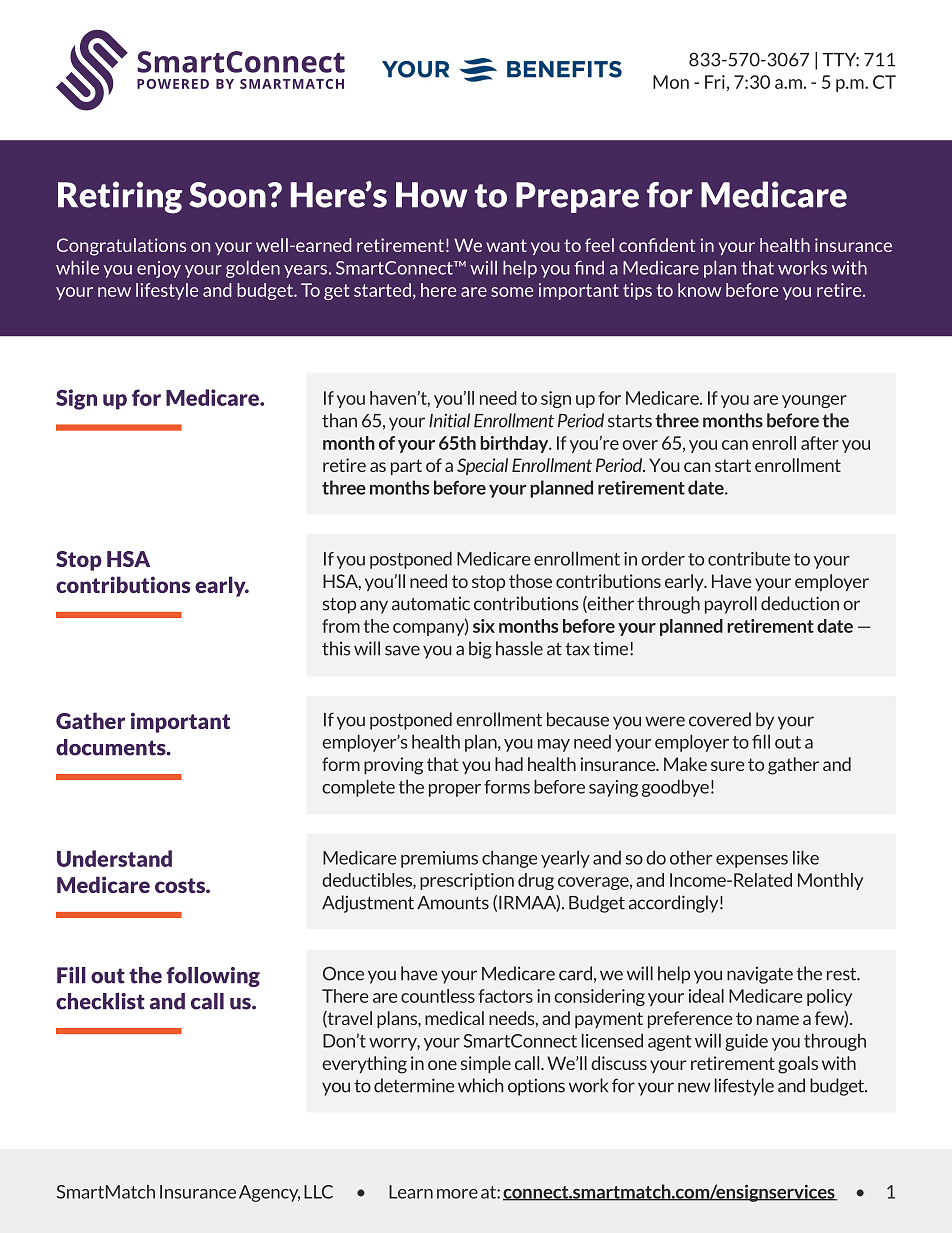 This screenshot has width=952, height=1233. I want to click on Amounts, so click(453, 903).
